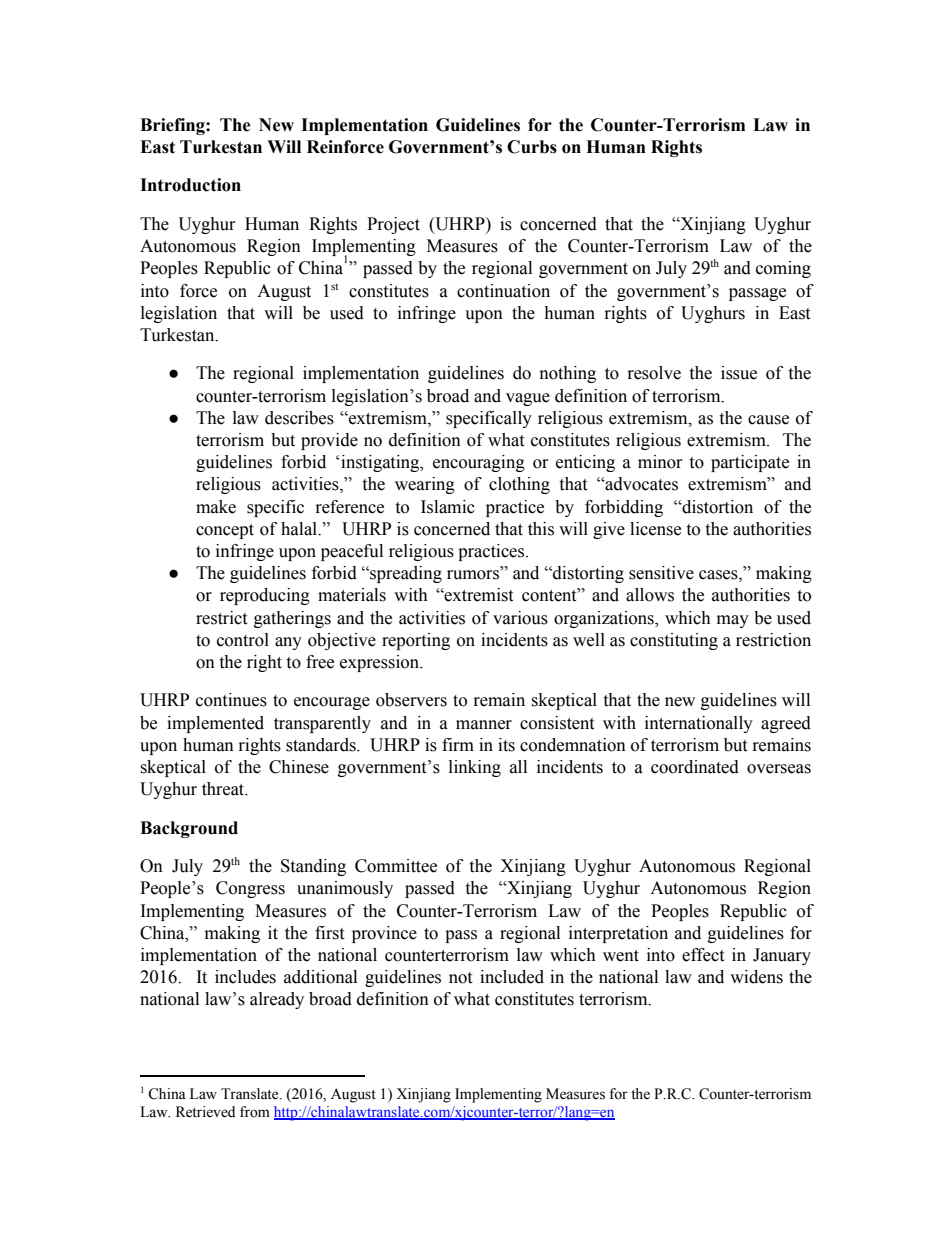 This screenshot has height=1233, width=952. I want to click on from, so click(255, 1112).
